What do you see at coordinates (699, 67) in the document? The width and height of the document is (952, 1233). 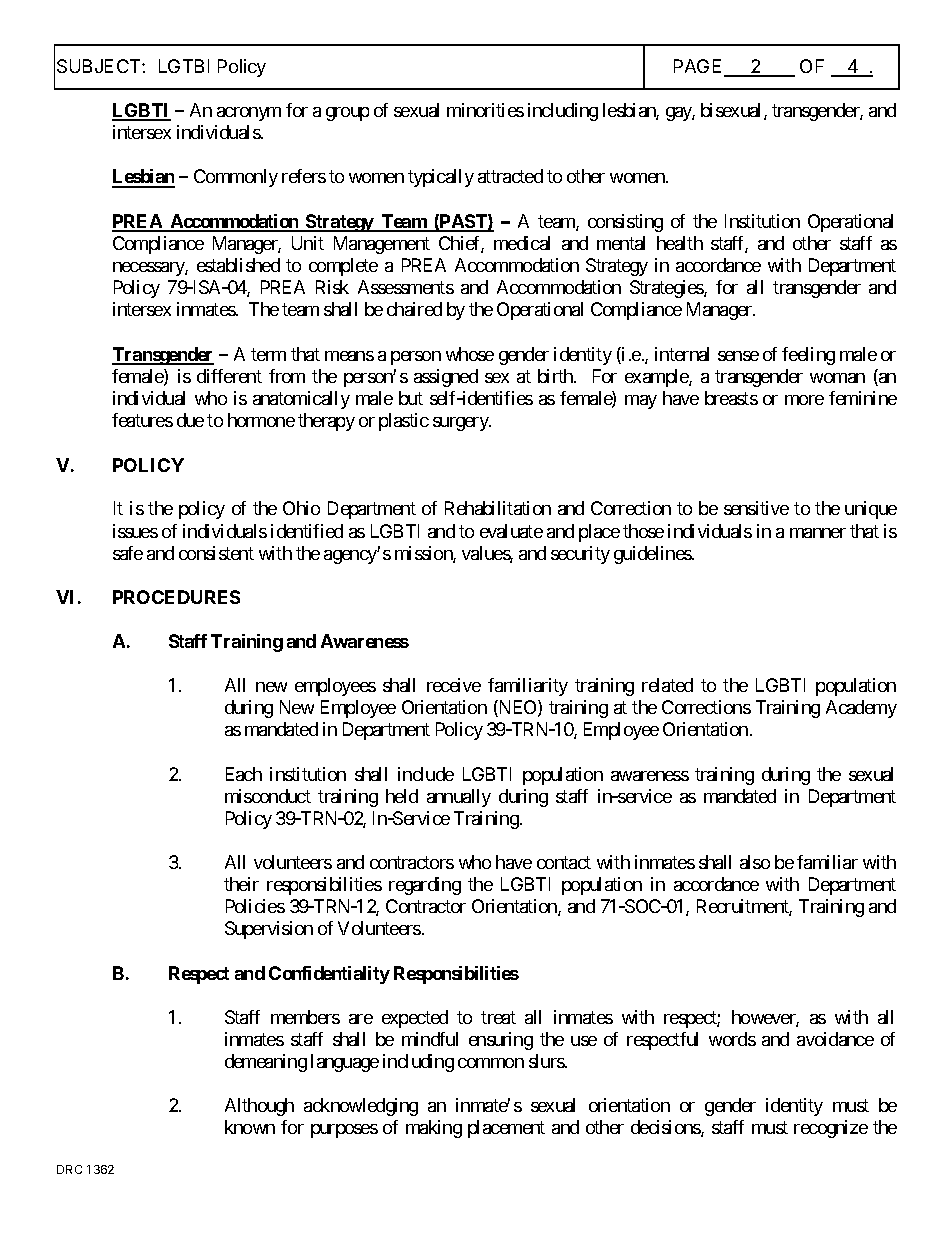 I see `PAGE` at bounding box center [699, 67].
